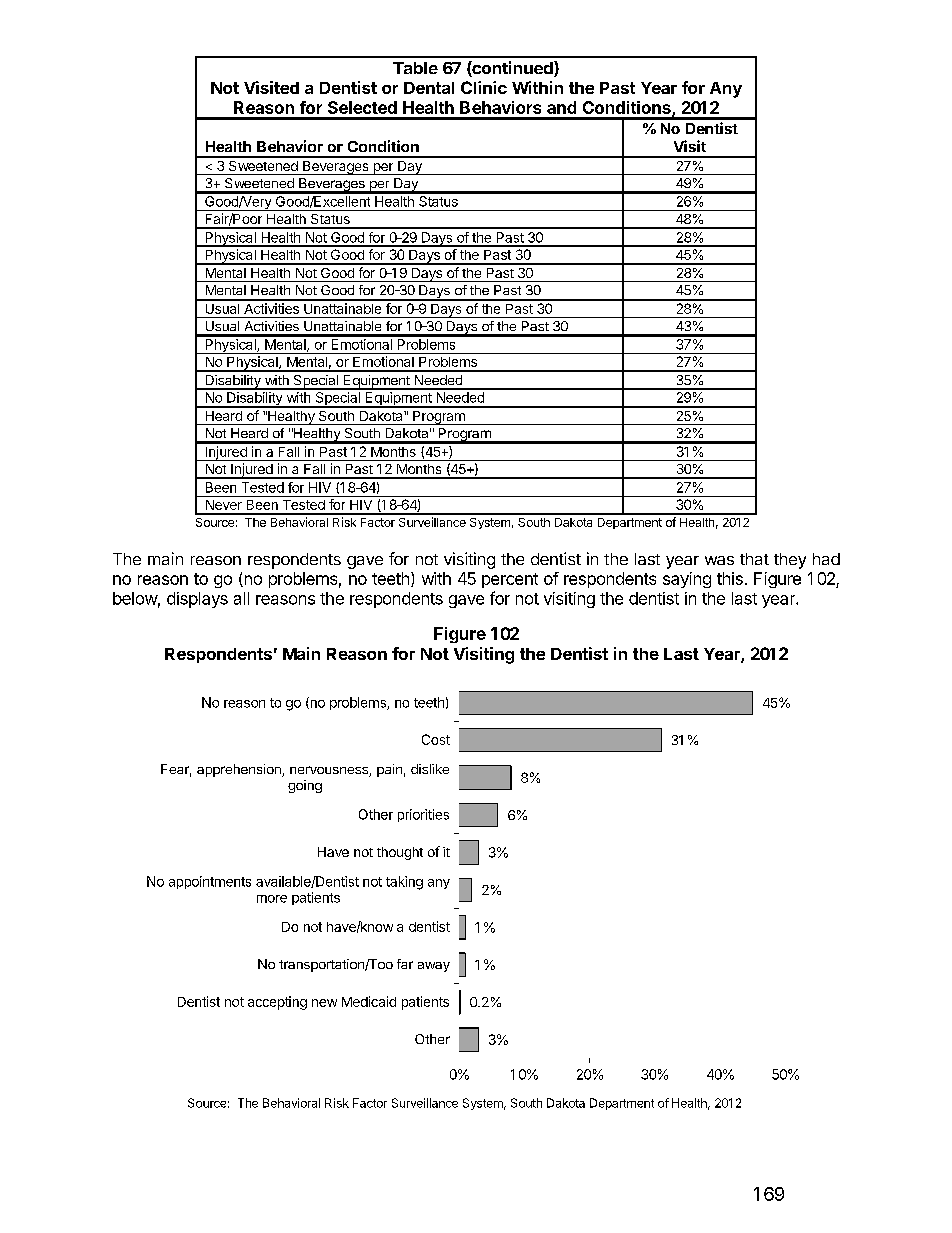  Describe the element at coordinates (484, 87) in the screenshot. I see `Clinic` at that location.
